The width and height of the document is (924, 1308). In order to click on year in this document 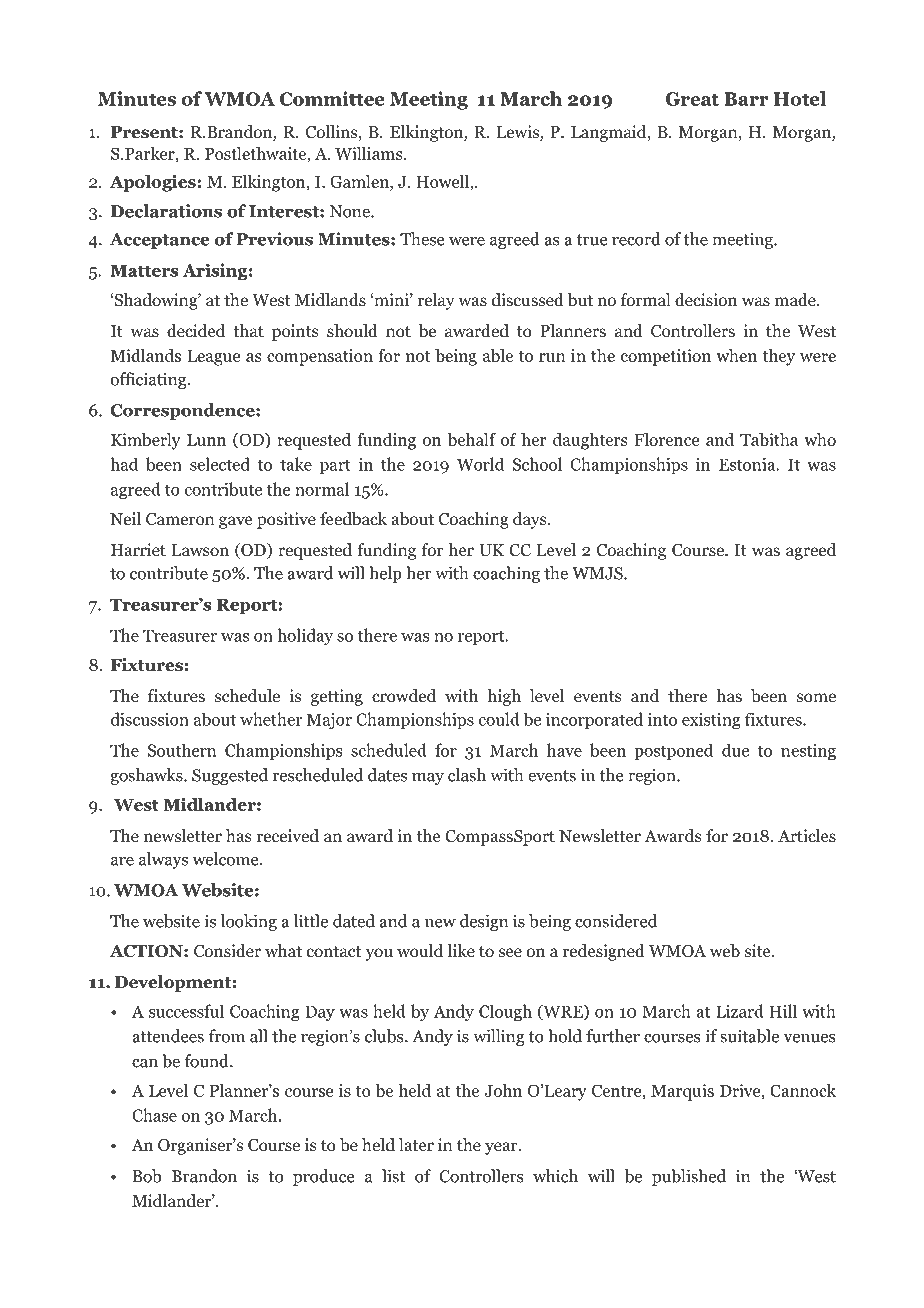, I will do `click(502, 1148)`.
